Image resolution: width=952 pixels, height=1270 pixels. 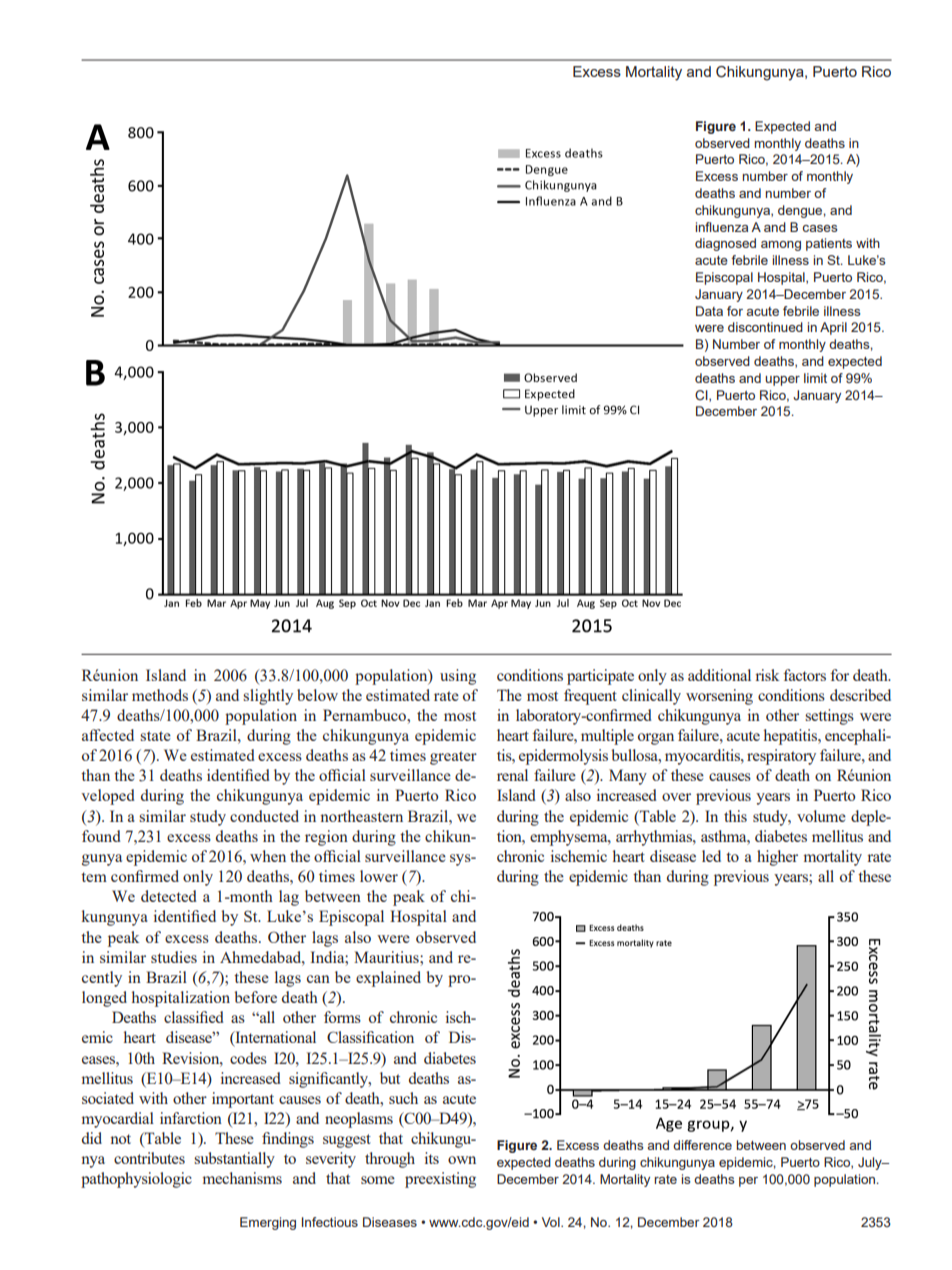 What do you see at coordinates (871, 1163) in the screenshot?
I see `July` at bounding box center [871, 1163].
